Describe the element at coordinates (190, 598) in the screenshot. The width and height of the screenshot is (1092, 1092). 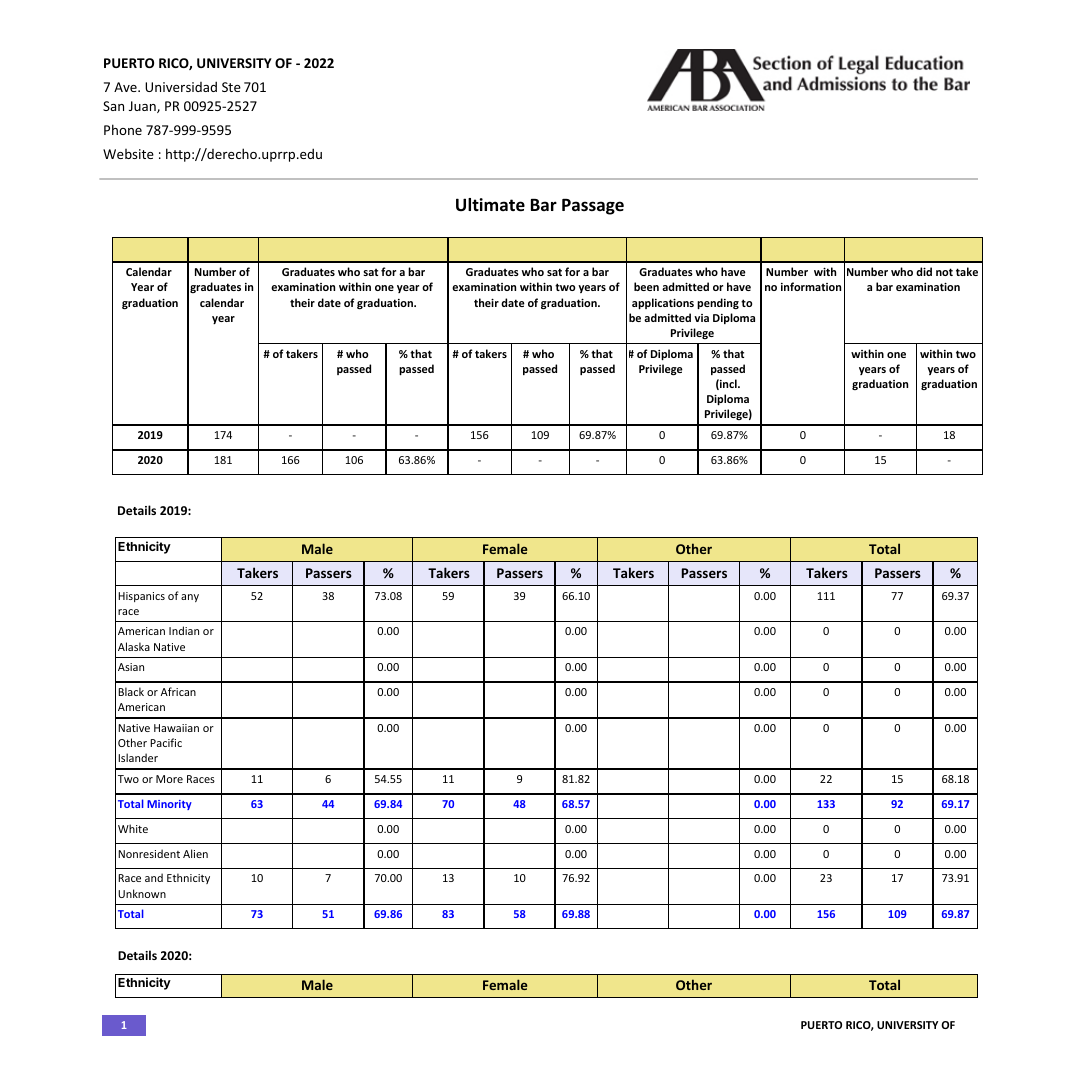
I see `any` at that location.
